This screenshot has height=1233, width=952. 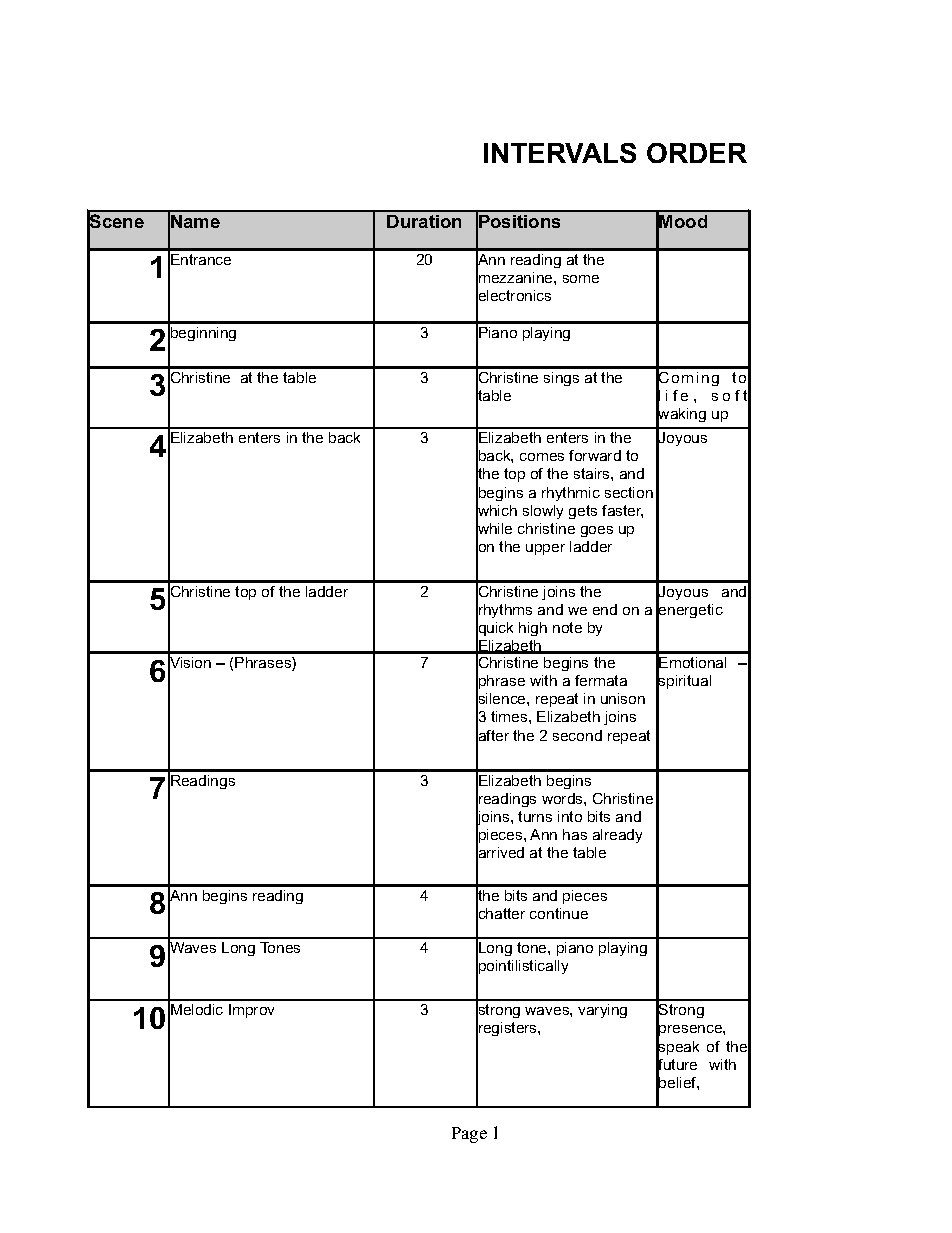 I want to click on turns, so click(x=535, y=816).
